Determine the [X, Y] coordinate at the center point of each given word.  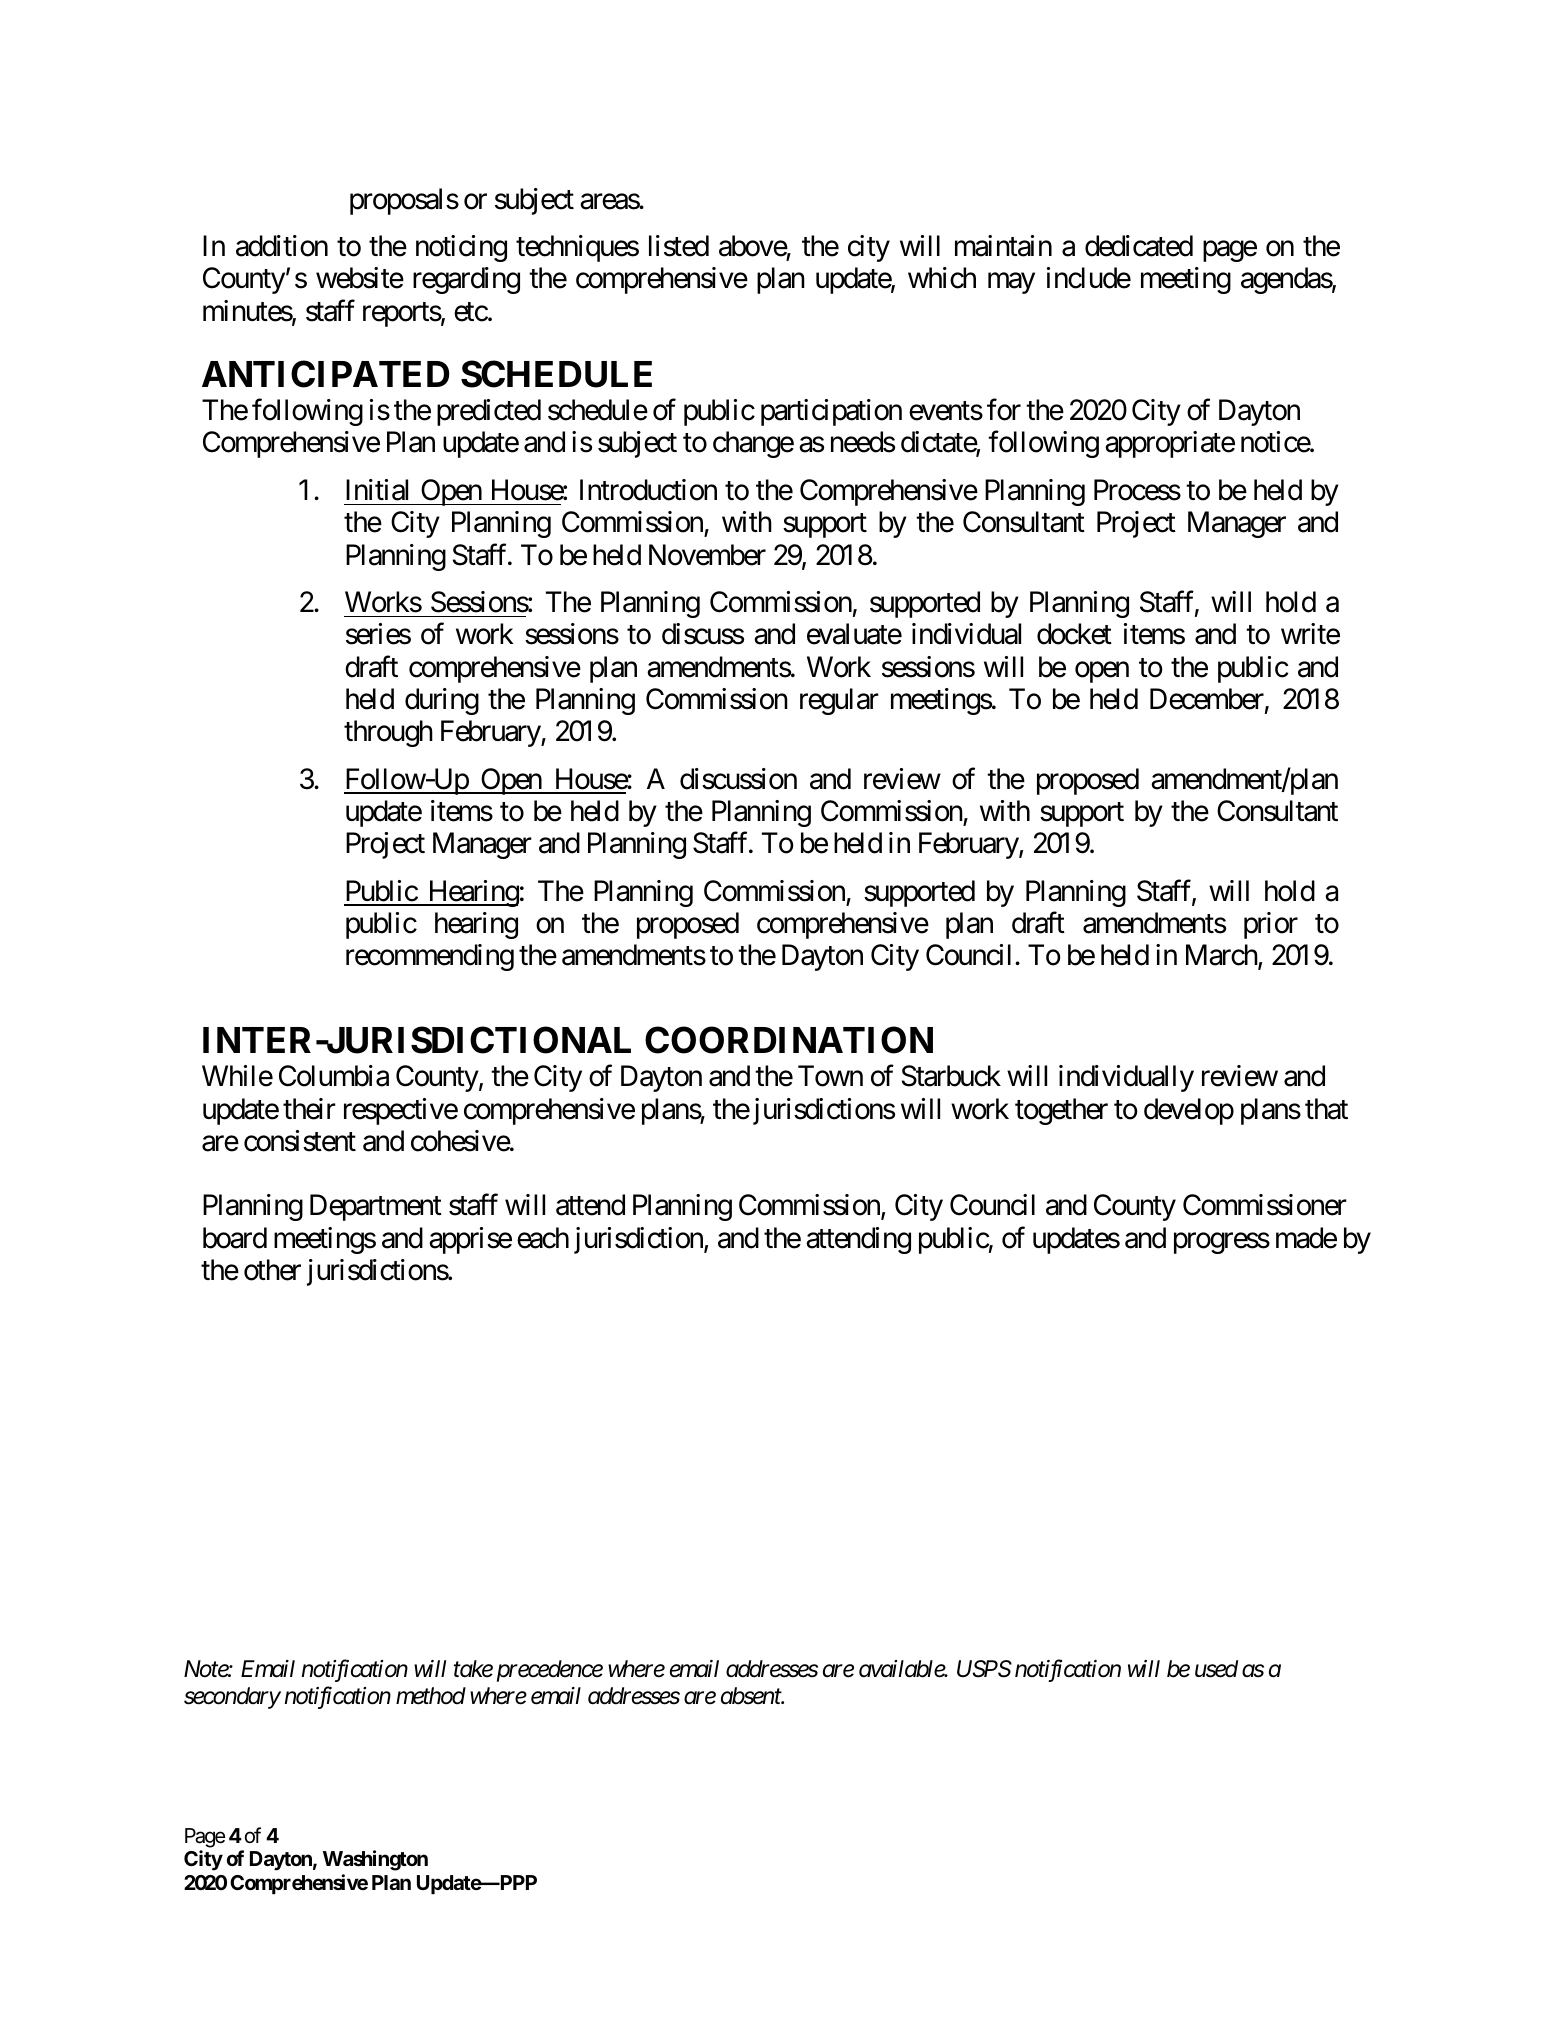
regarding [466, 280]
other [272, 1270]
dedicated [1139, 246]
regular [839, 701]
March [1222, 956]
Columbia [334, 1076]
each [543, 1238]
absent [752, 1696]
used [1216, 1669]
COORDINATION [789, 1040]
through [388, 733]
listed [679, 246]
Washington [375, 1860]
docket [1074, 634]
